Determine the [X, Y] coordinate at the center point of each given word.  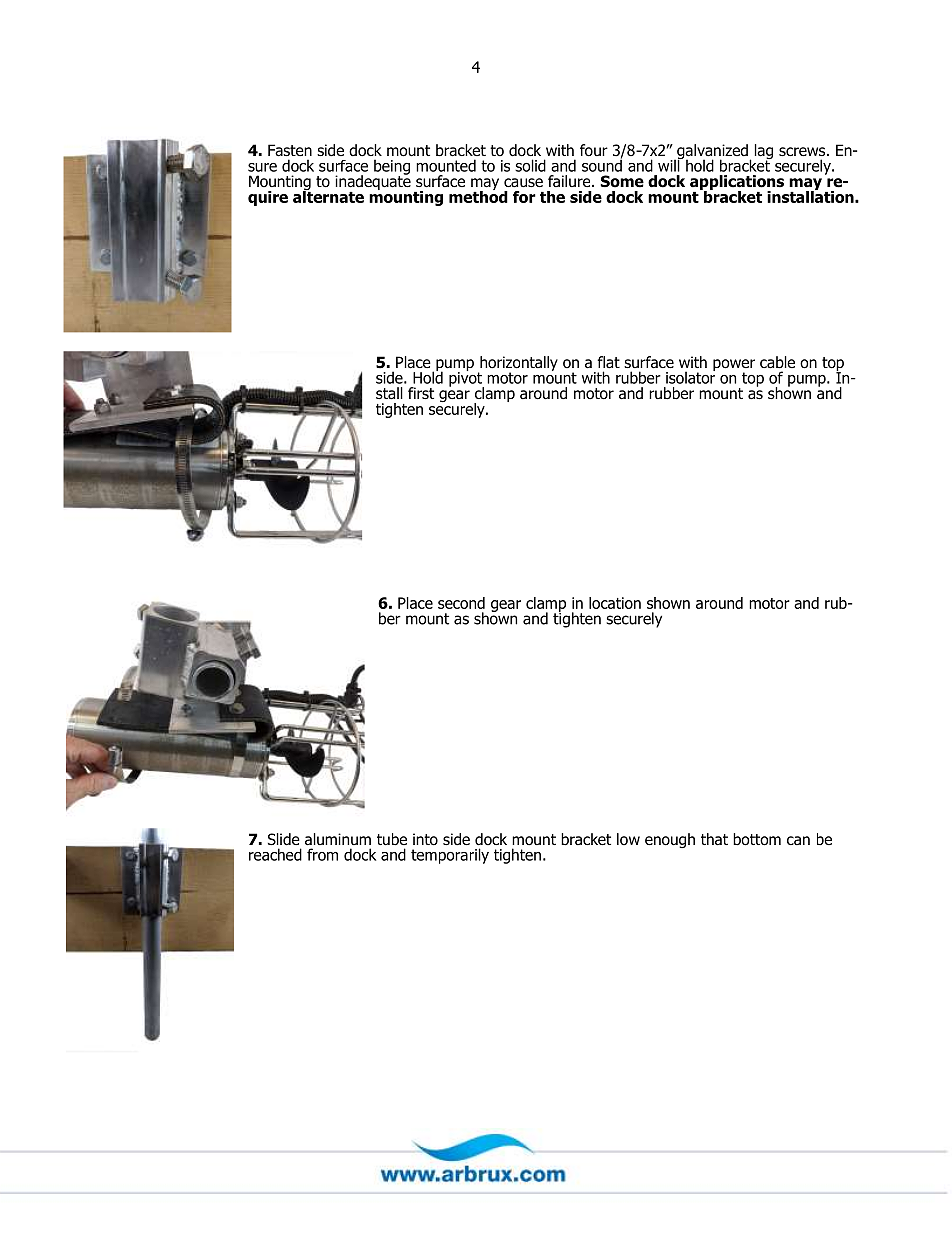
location [615, 603]
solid [530, 165]
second [461, 603]
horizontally [518, 364]
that [714, 839]
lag [764, 153]
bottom [757, 839]
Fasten [290, 150]
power [734, 366]
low [628, 839]
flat [608, 362]
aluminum [338, 839]
